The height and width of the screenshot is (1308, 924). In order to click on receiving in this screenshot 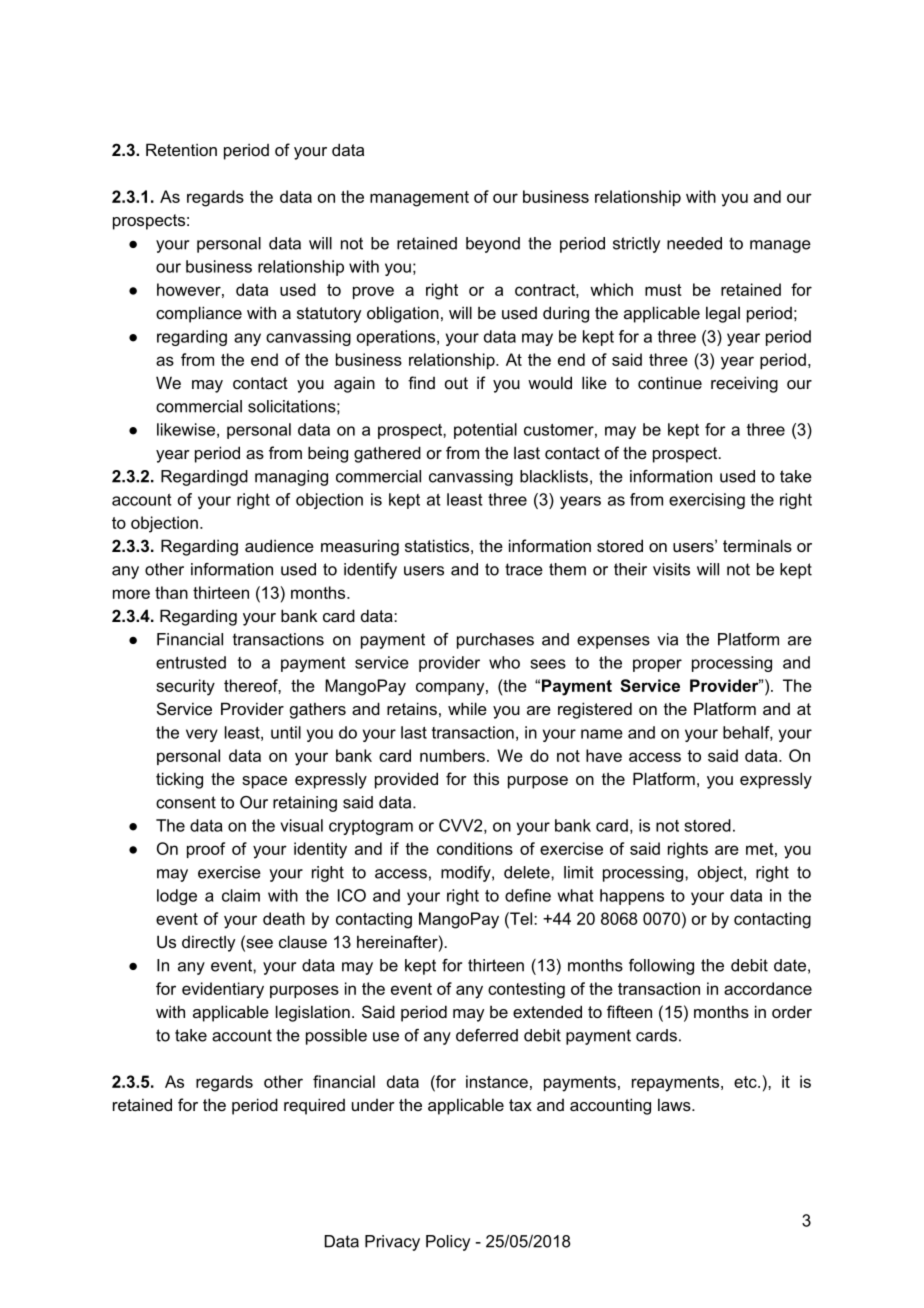, I will do `click(744, 384)`.
